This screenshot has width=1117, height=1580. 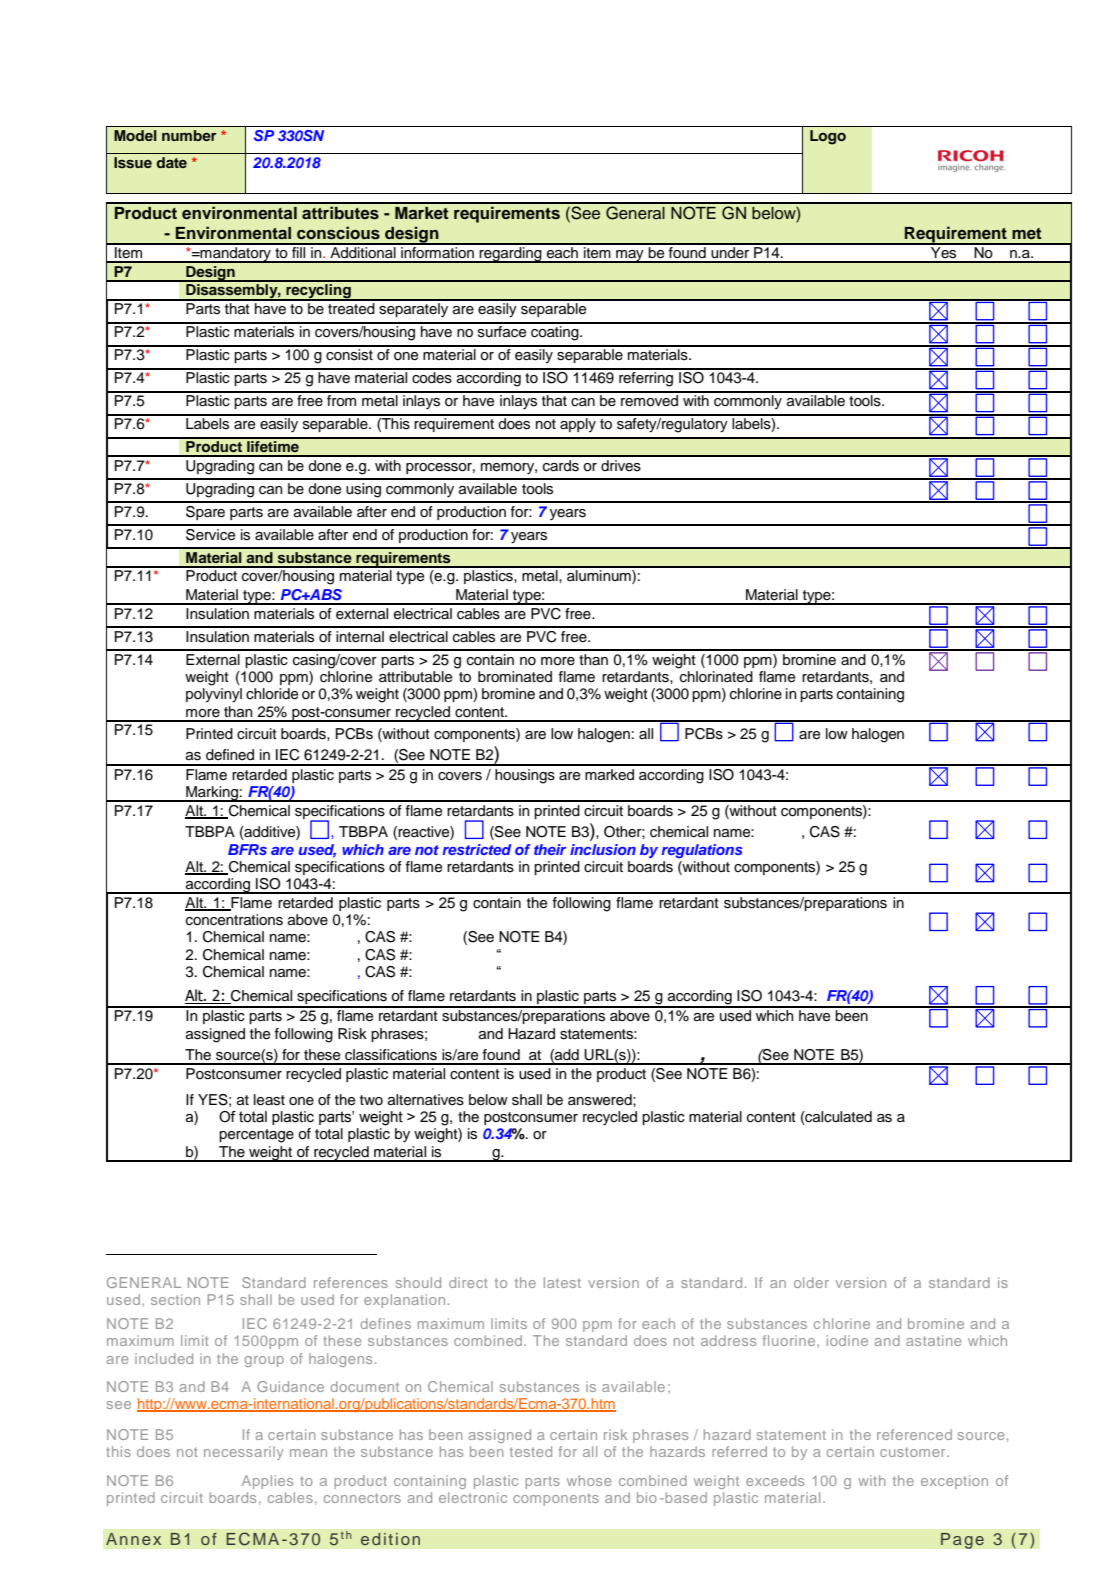 I want to click on latest, so click(x=562, y=1282).
